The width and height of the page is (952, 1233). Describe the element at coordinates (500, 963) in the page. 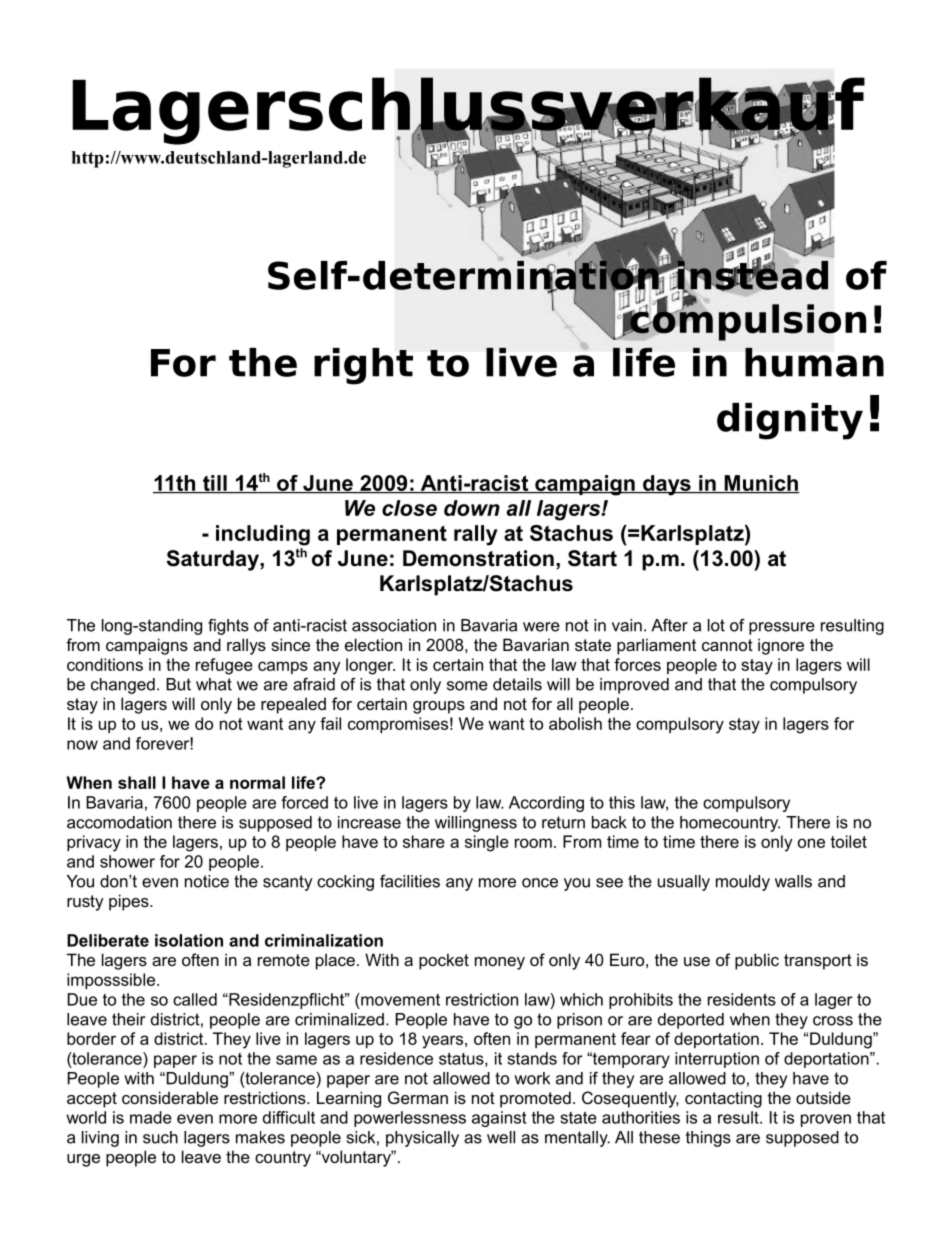

I see `money` at that location.
